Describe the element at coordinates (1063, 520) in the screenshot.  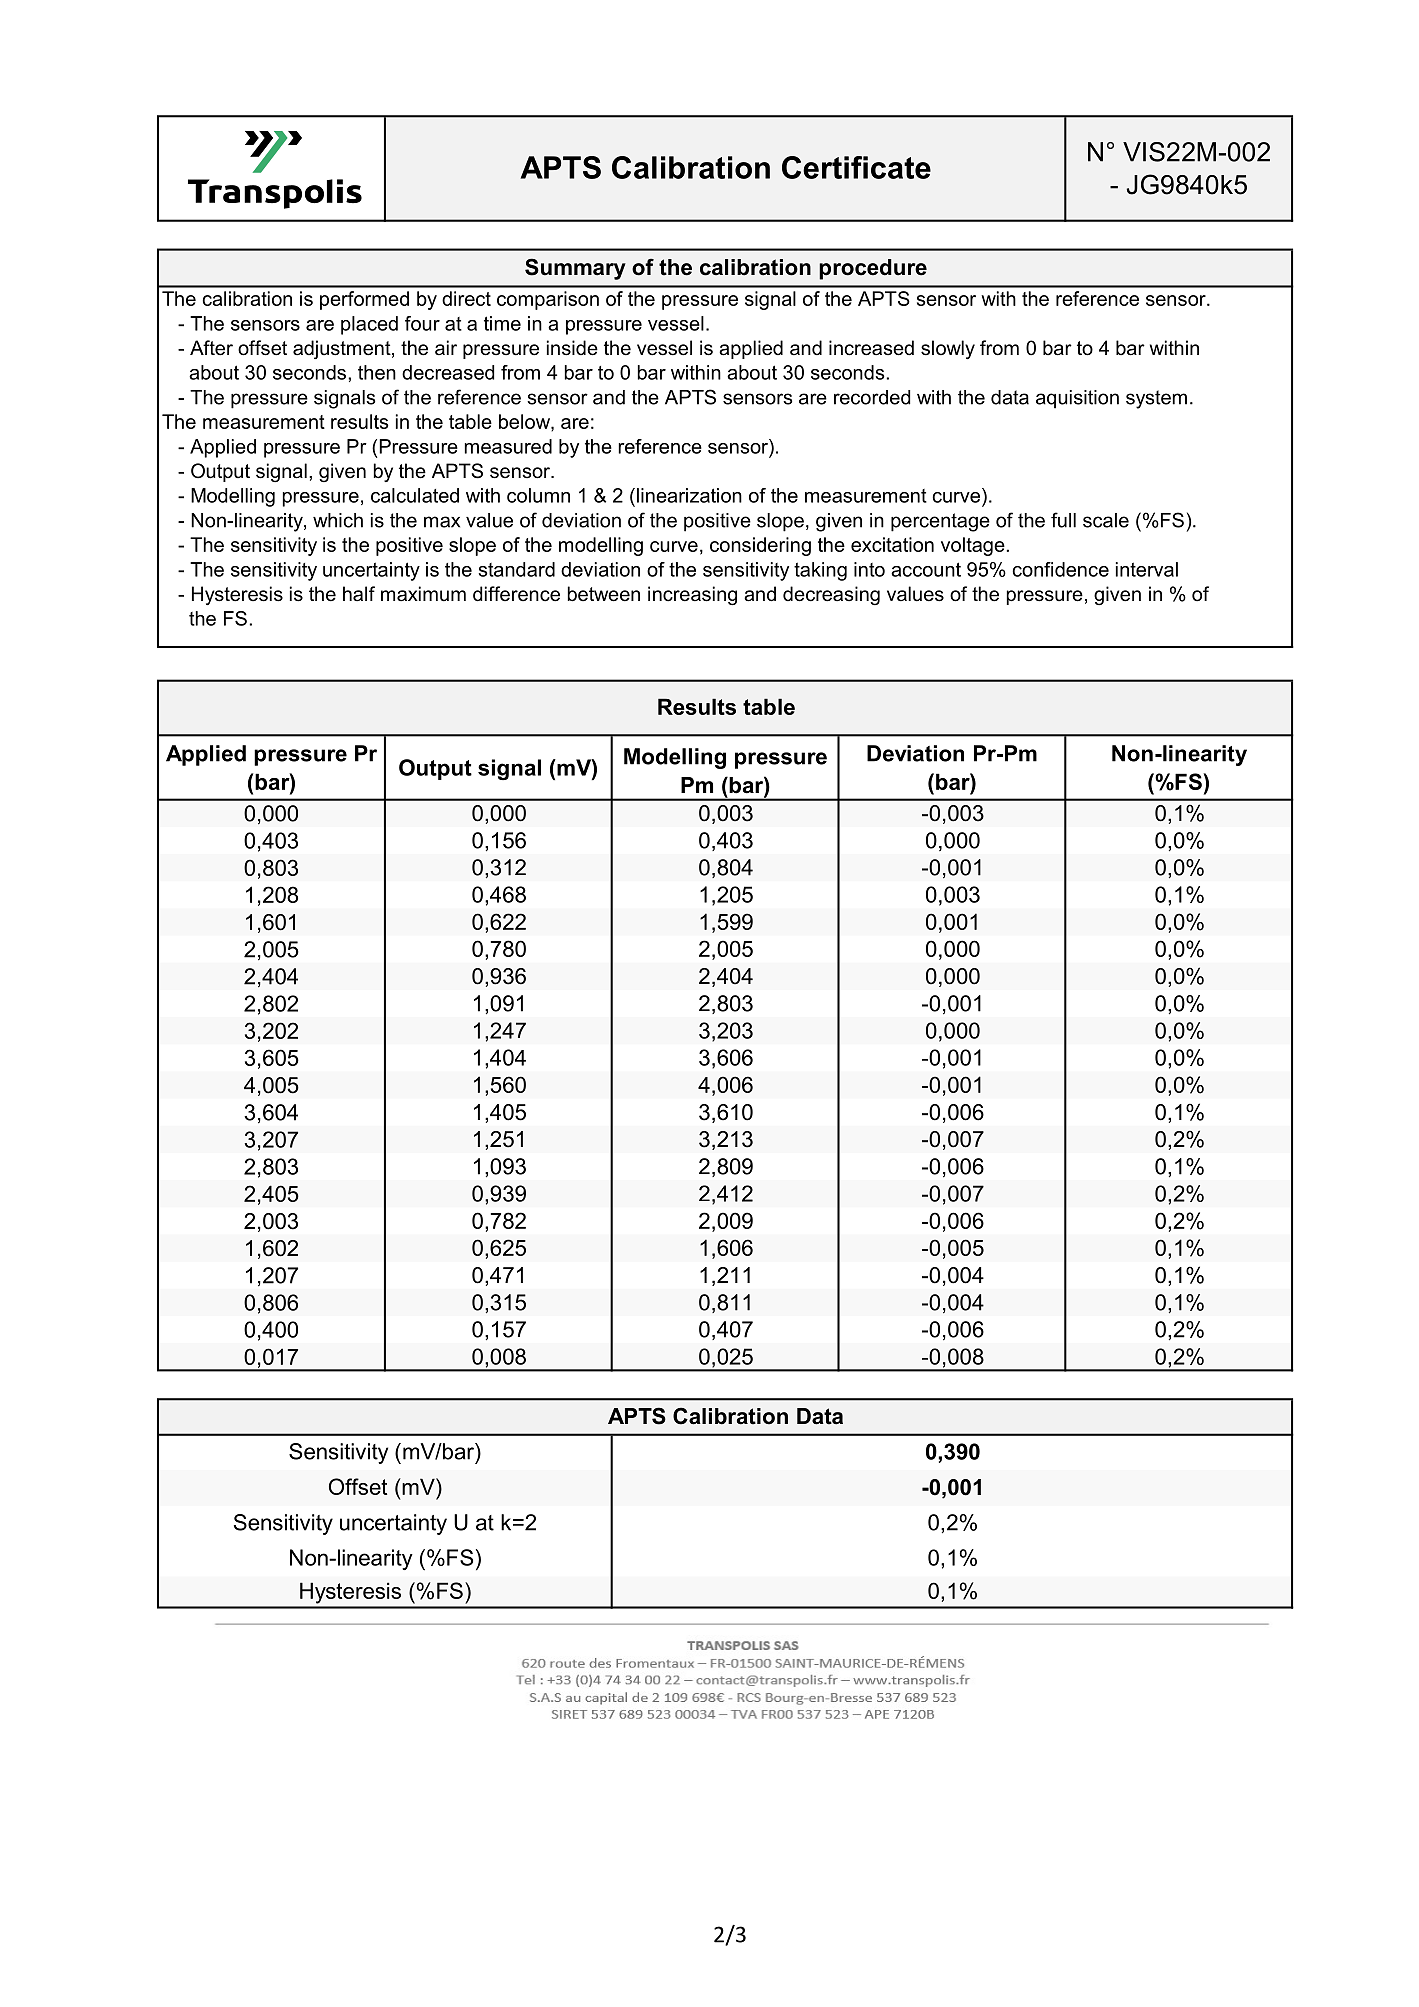
I see `full` at that location.
